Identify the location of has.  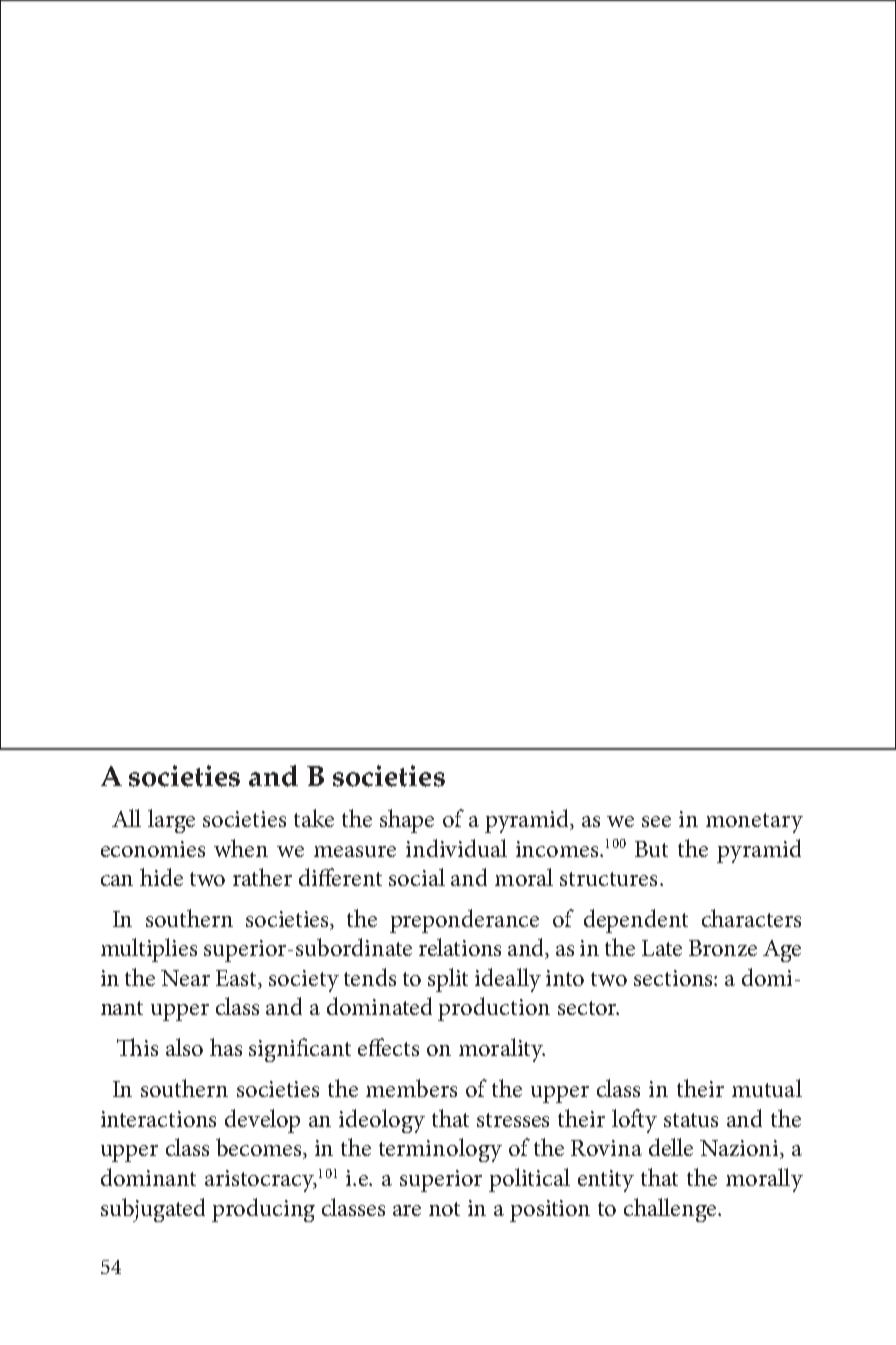
(226, 1047).
